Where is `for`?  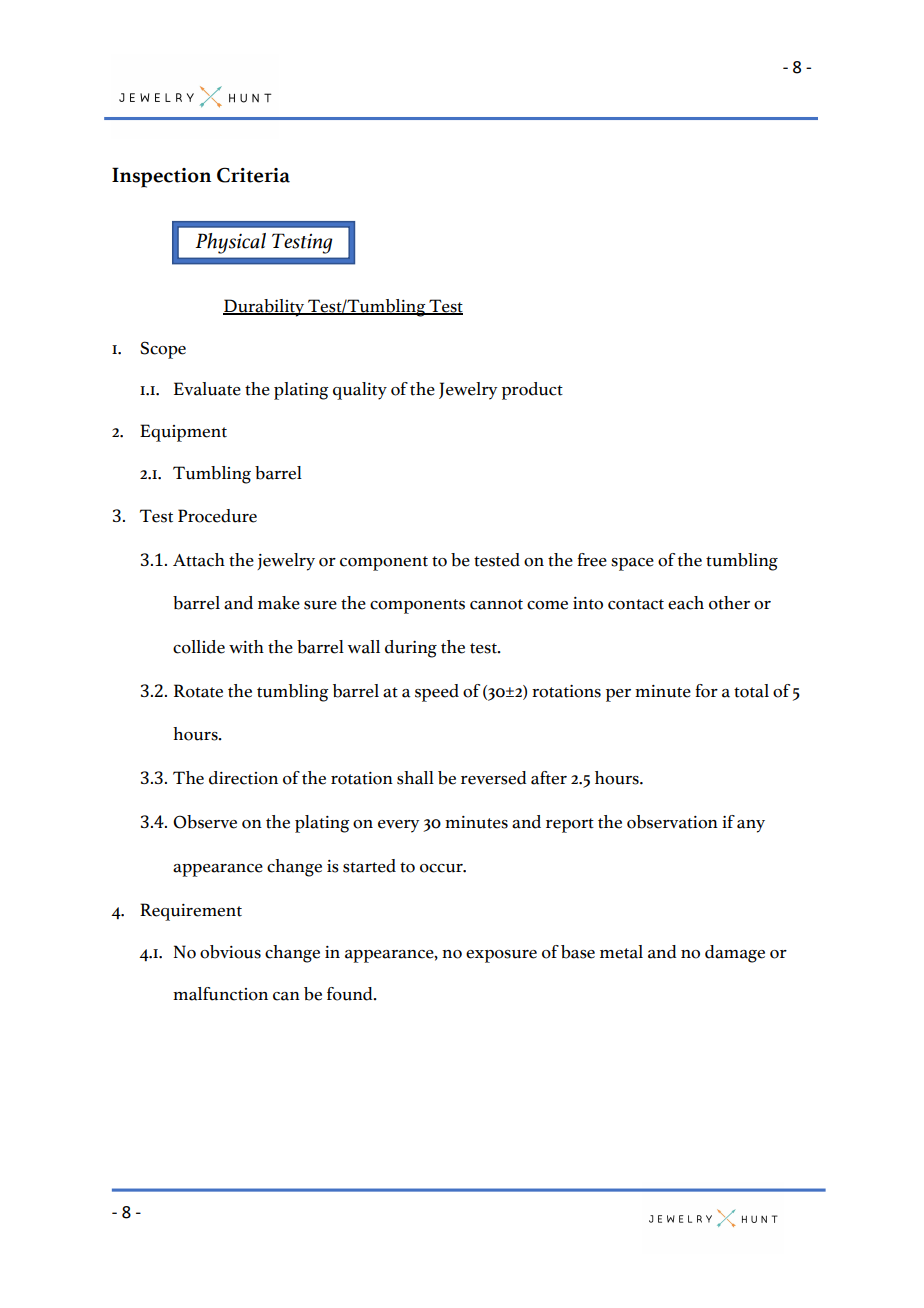
for is located at coordinates (706, 691).
